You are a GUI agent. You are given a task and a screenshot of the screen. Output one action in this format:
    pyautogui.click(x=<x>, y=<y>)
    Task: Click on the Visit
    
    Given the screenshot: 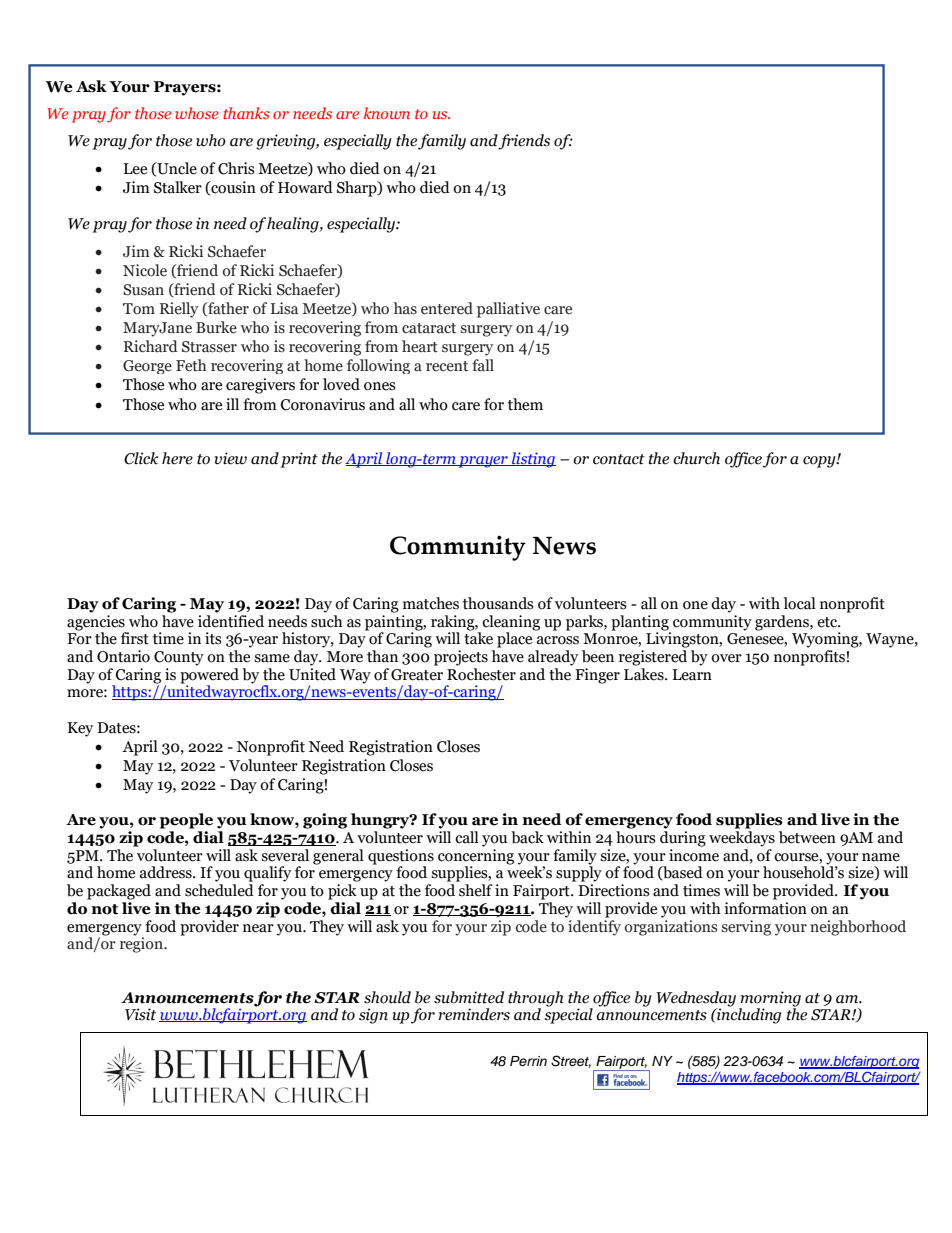 What is the action you would take?
    pyautogui.click(x=140, y=1014)
